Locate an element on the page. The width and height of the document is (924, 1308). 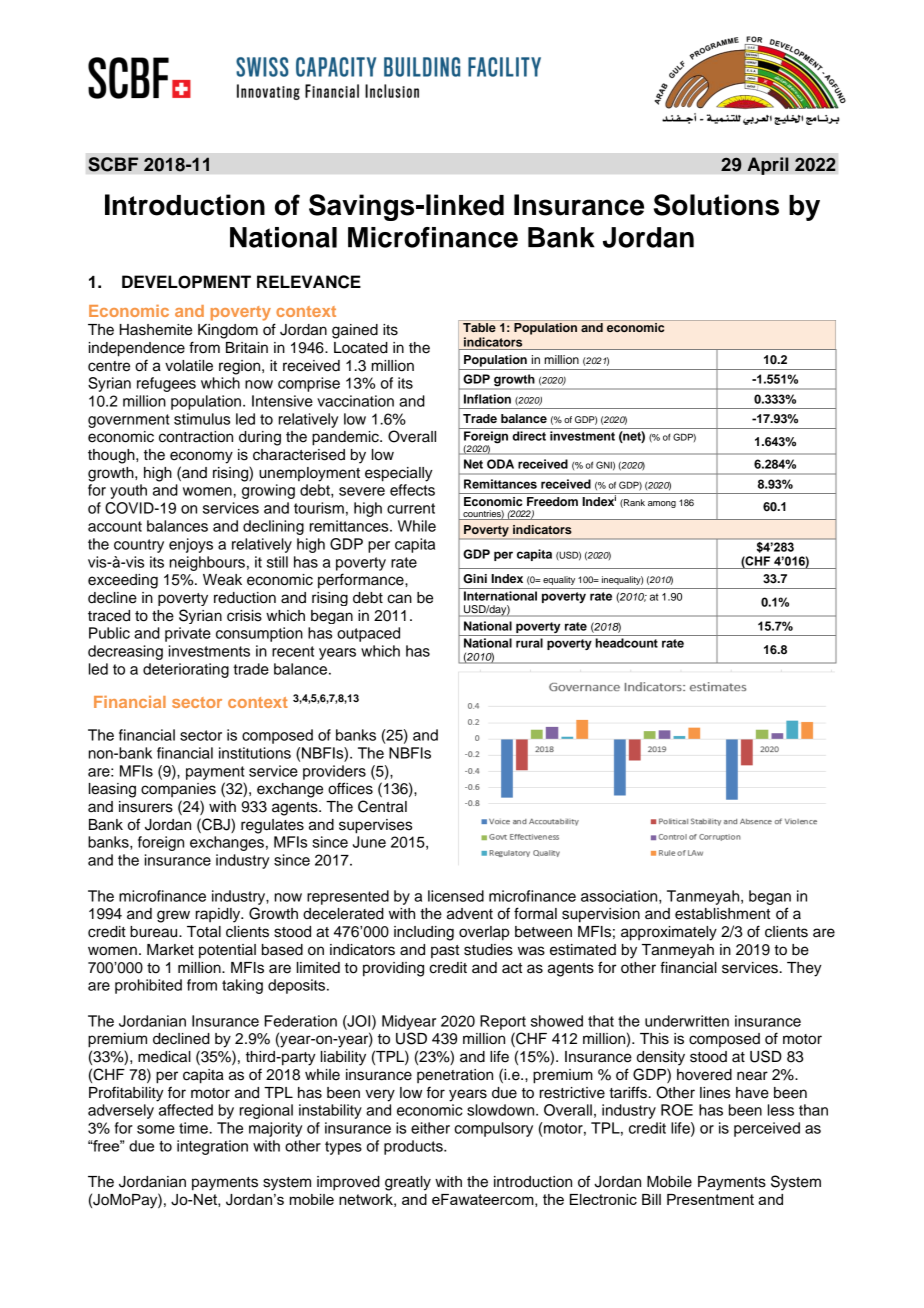
DEVELOPMENT is located at coordinates (186, 282).
